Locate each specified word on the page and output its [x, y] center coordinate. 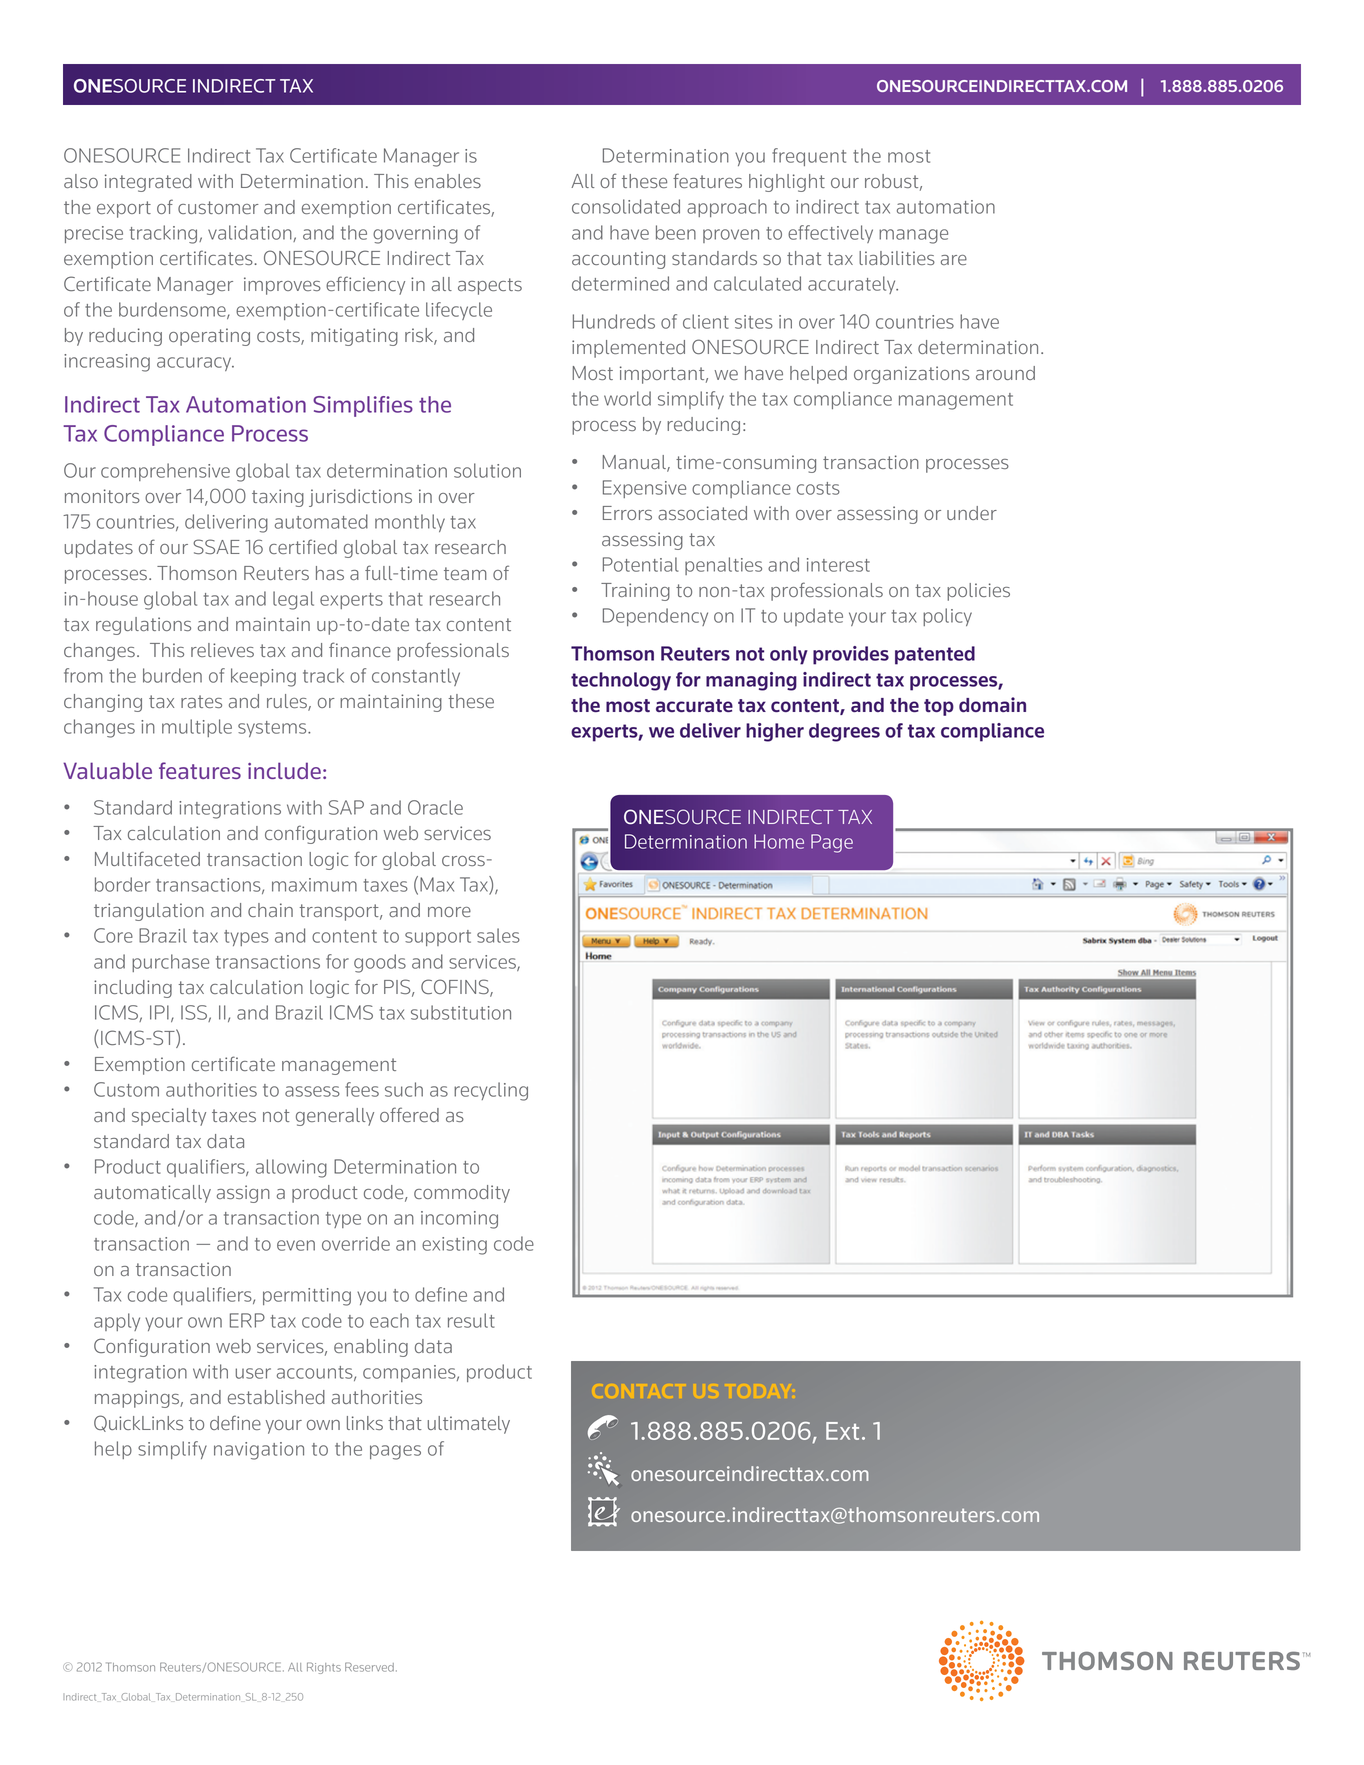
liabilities [897, 258]
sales [498, 935]
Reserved [369, 1667]
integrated [148, 183]
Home [779, 841]
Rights [324, 1668]
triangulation [149, 912]
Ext [842, 1431]
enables [448, 181]
